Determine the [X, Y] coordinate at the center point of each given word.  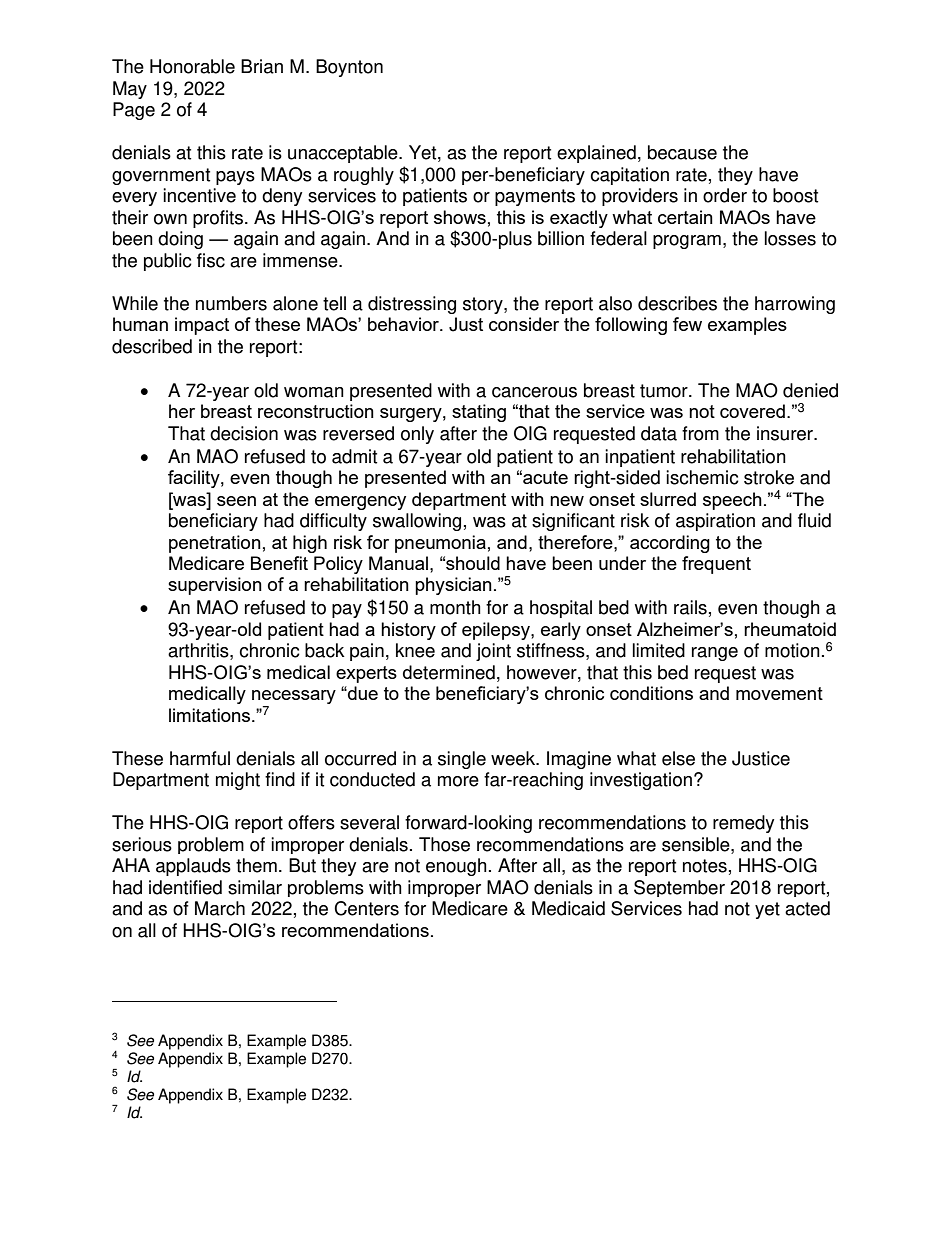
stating [479, 413]
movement [779, 693]
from [700, 433]
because [682, 152]
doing [180, 240]
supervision [215, 586]
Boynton [349, 68]
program [687, 242]
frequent [716, 565]
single [462, 760]
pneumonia [440, 544]
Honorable [192, 66]
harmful [200, 758]
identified [185, 887]
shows [460, 217]
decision [244, 433]
